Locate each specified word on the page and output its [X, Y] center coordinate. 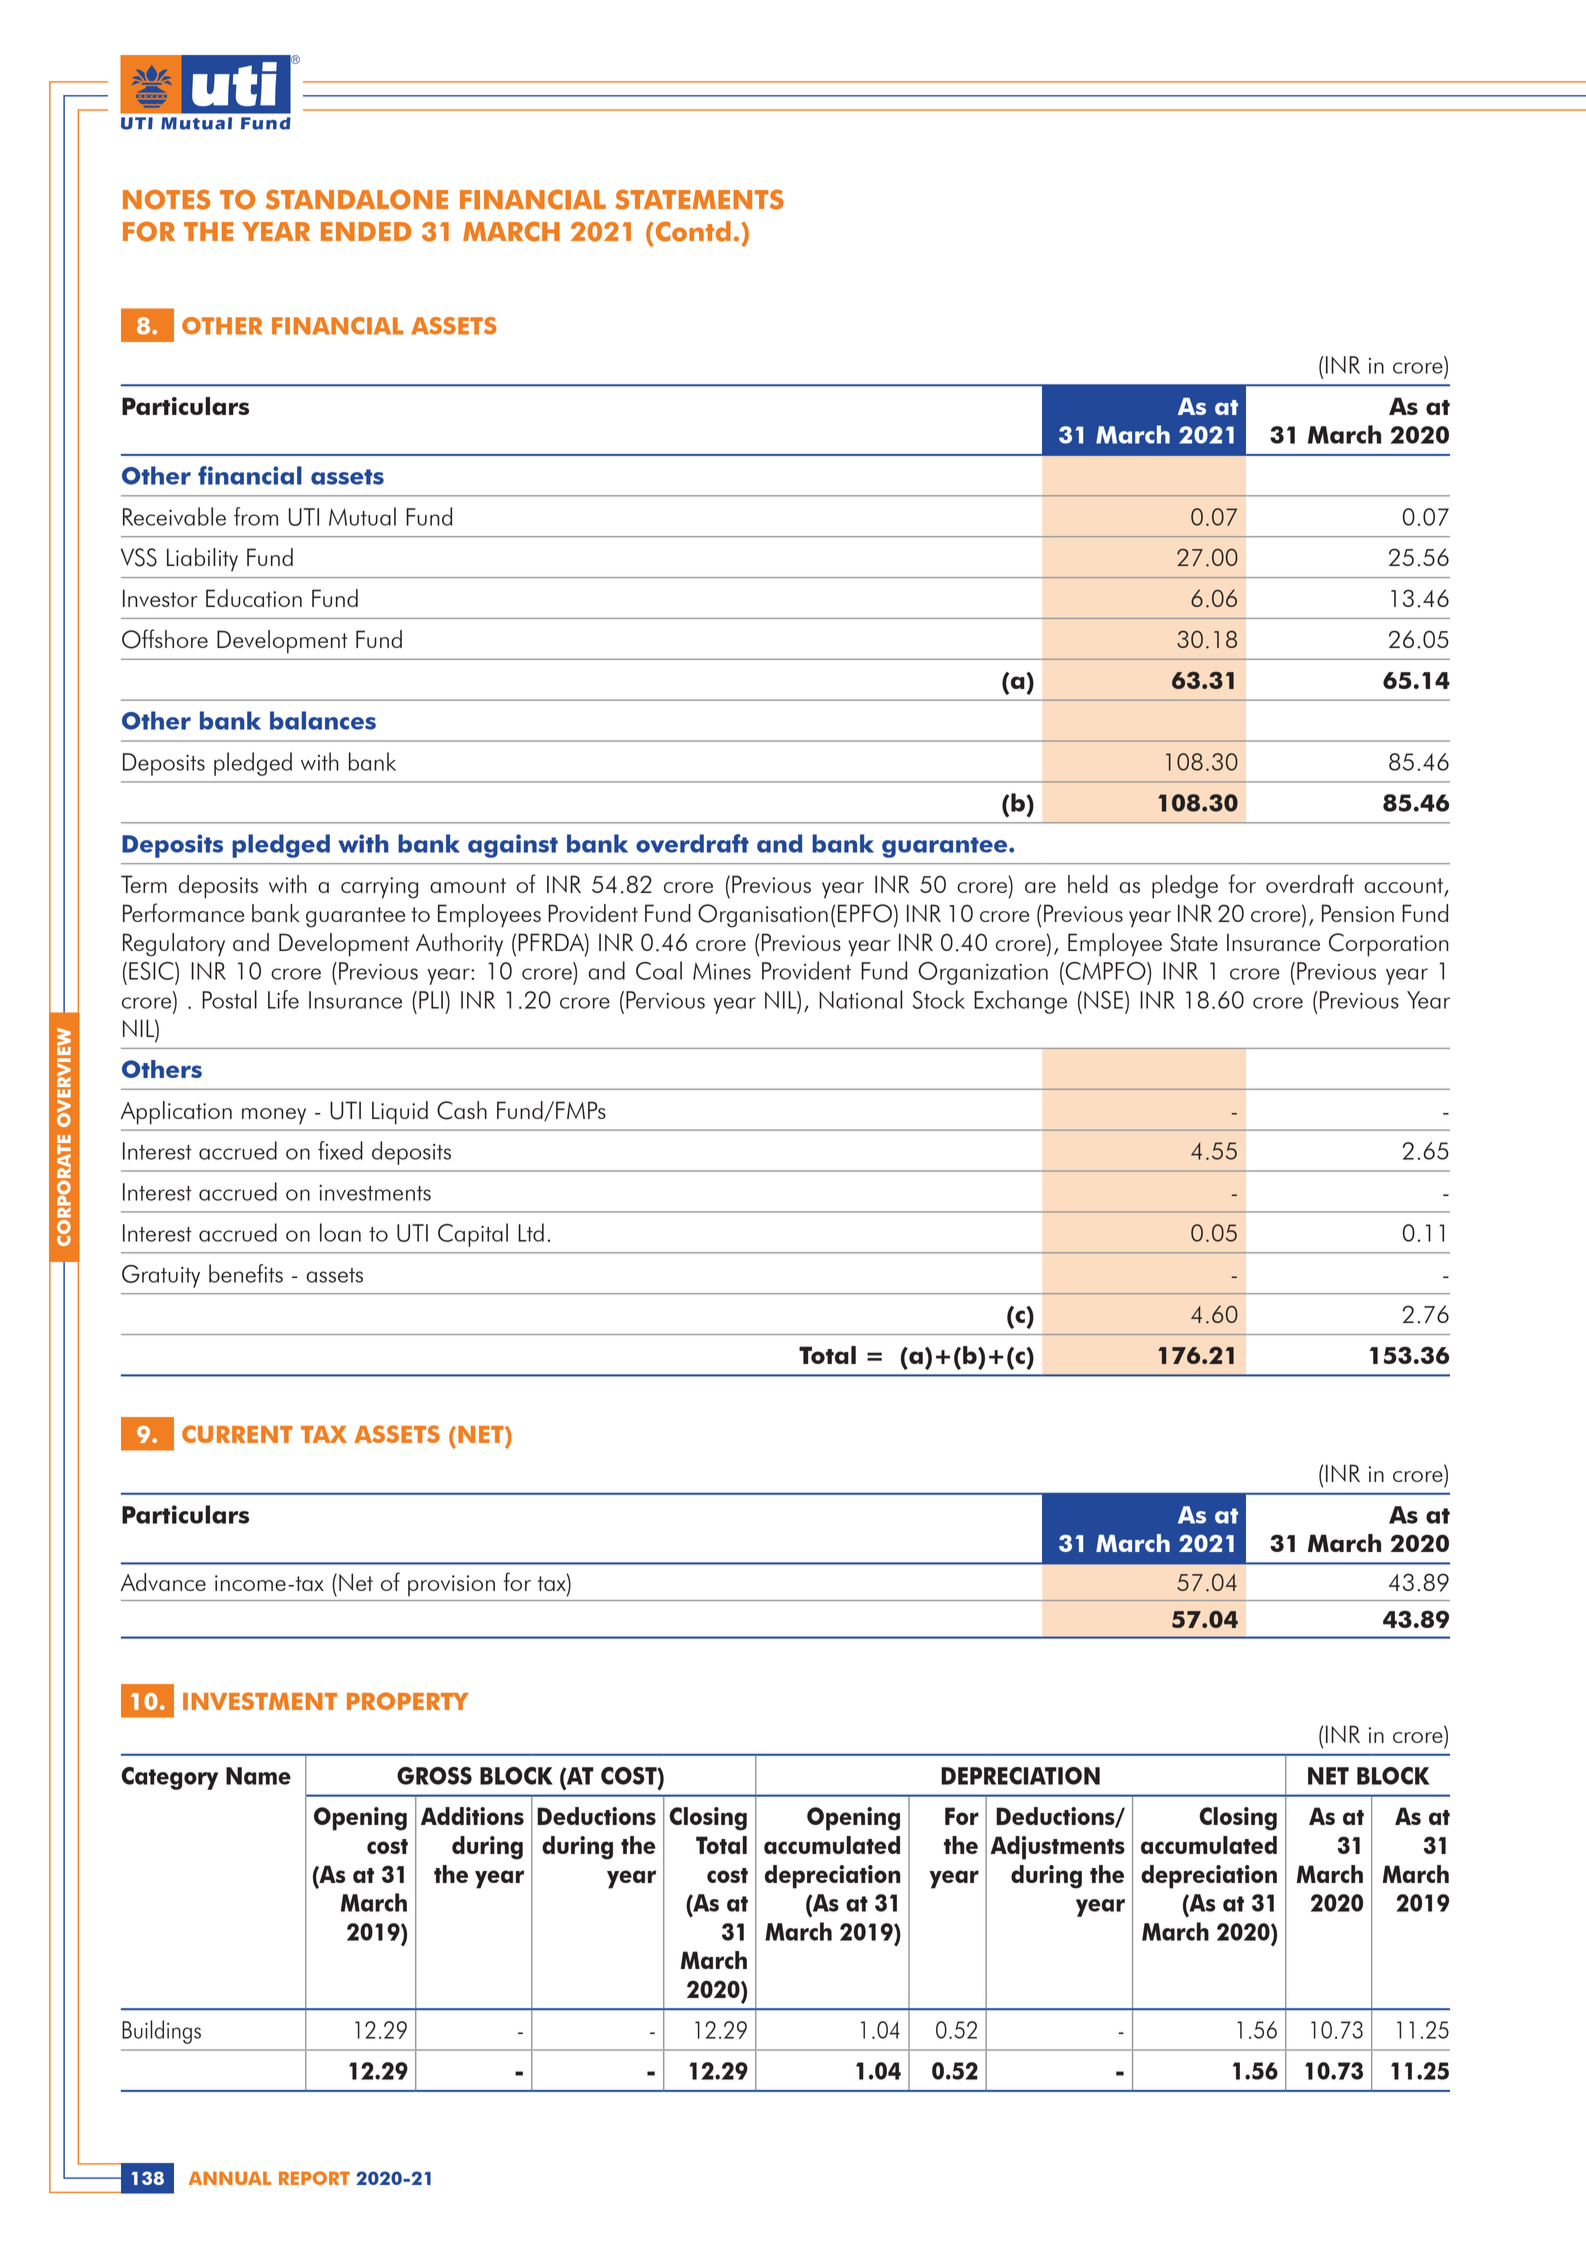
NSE [1103, 1000]
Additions [472, 1816]
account [1404, 887]
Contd [692, 231]
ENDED [366, 231]
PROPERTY [408, 1701]
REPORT [314, 2178]
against [513, 846]
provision [451, 1585]
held [1088, 884]
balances [323, 720]
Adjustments [1057, 1848]
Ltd [531, 1232]
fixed [340, 1150]
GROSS [434, 1776]
